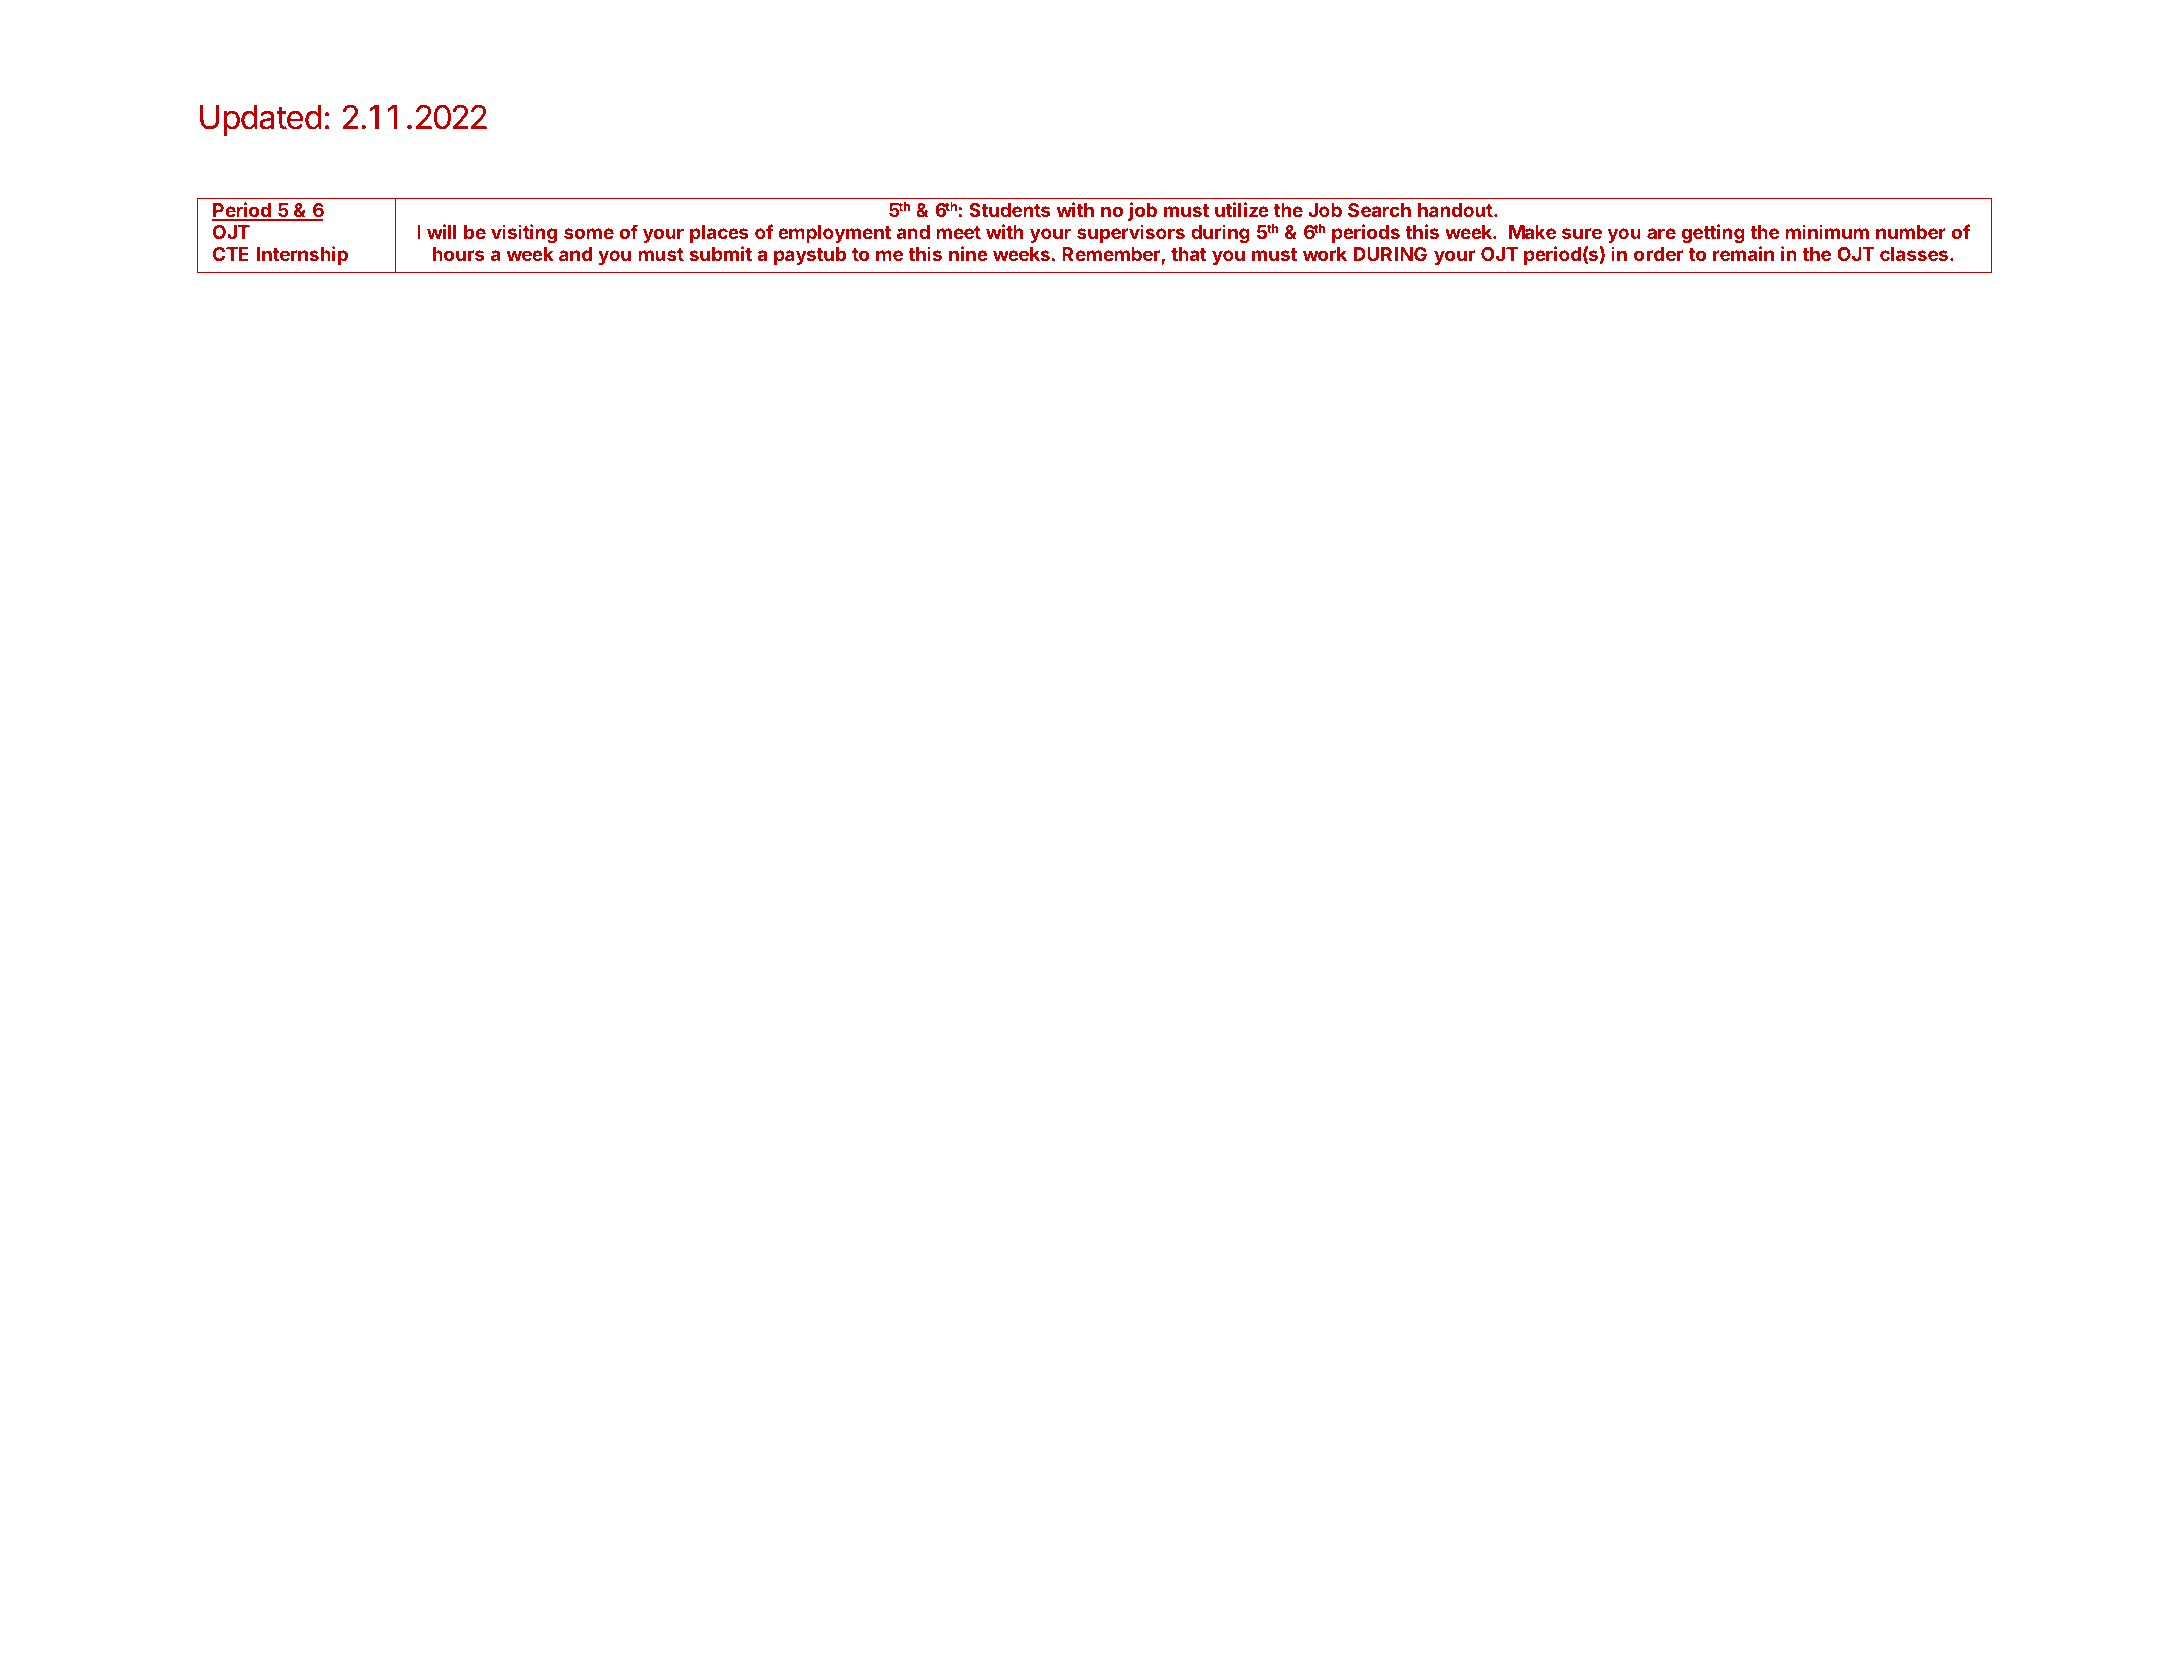 The width and height of the document is (2174, 1680). I want to click on meet, so click(958, 232).
